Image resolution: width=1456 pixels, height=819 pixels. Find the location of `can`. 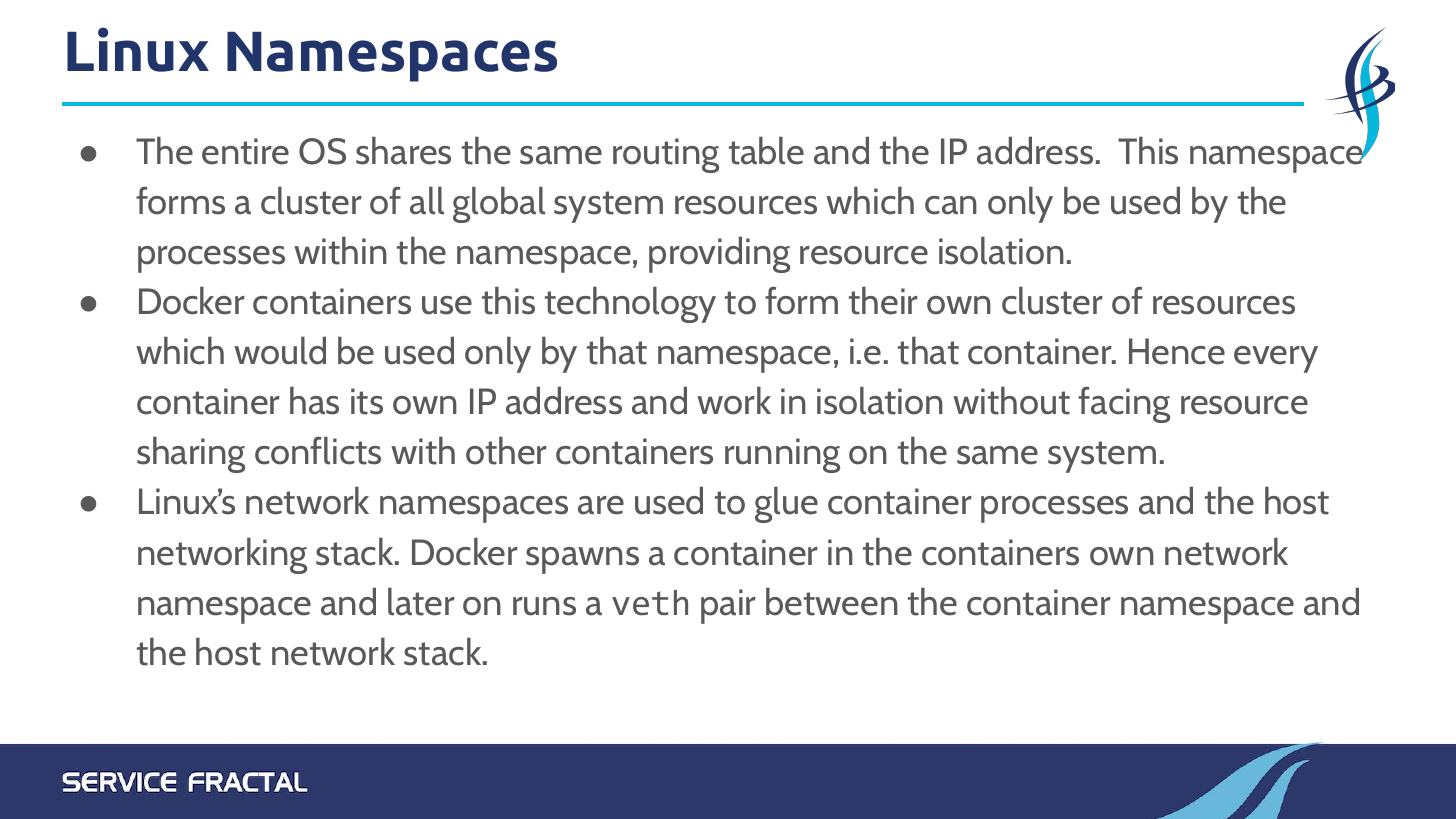

can is located at coordinates (951, 205).
